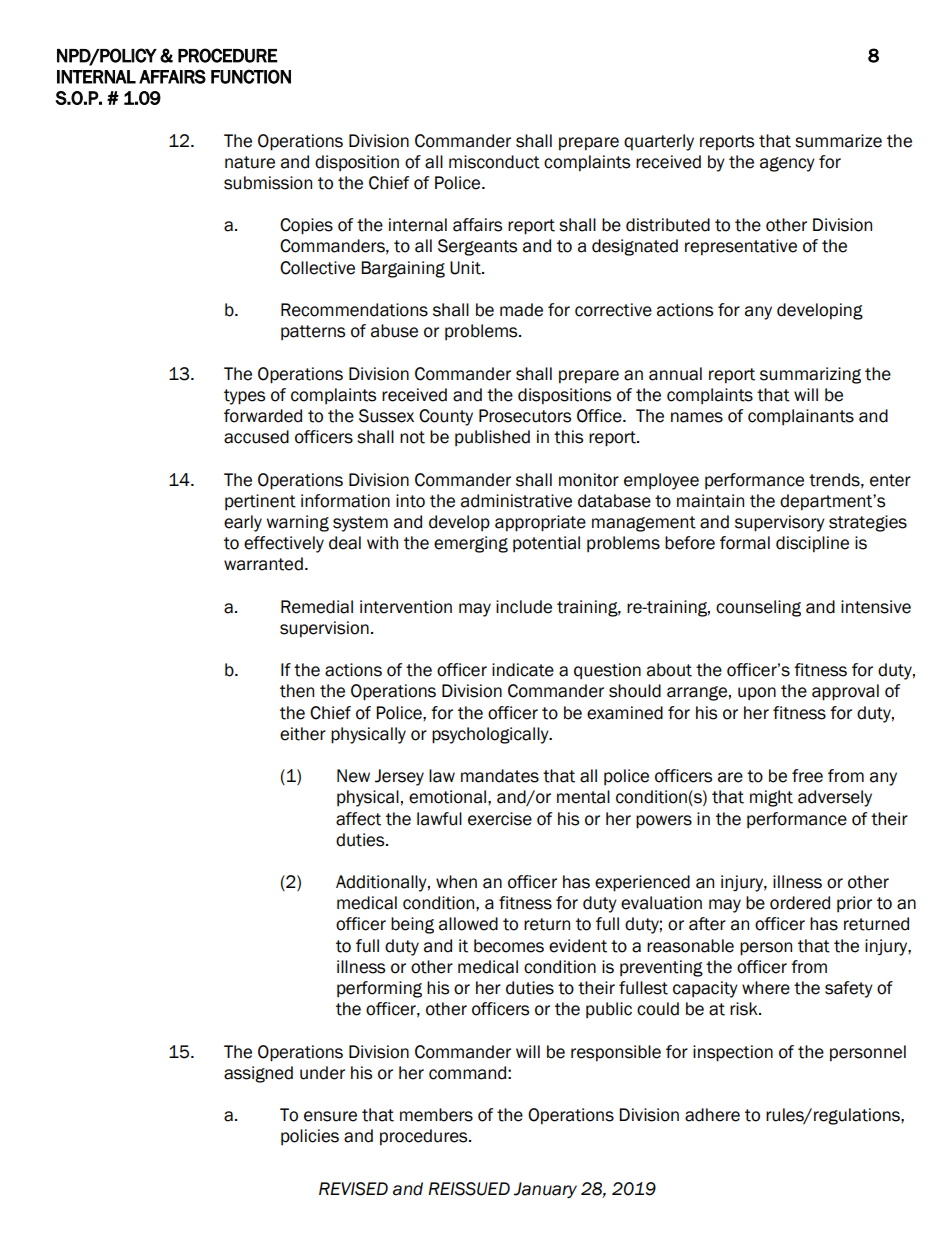 Image resolution: width=952 pixels, height=1233 pixels. I want to click on misconduct, so click(494, 162).
